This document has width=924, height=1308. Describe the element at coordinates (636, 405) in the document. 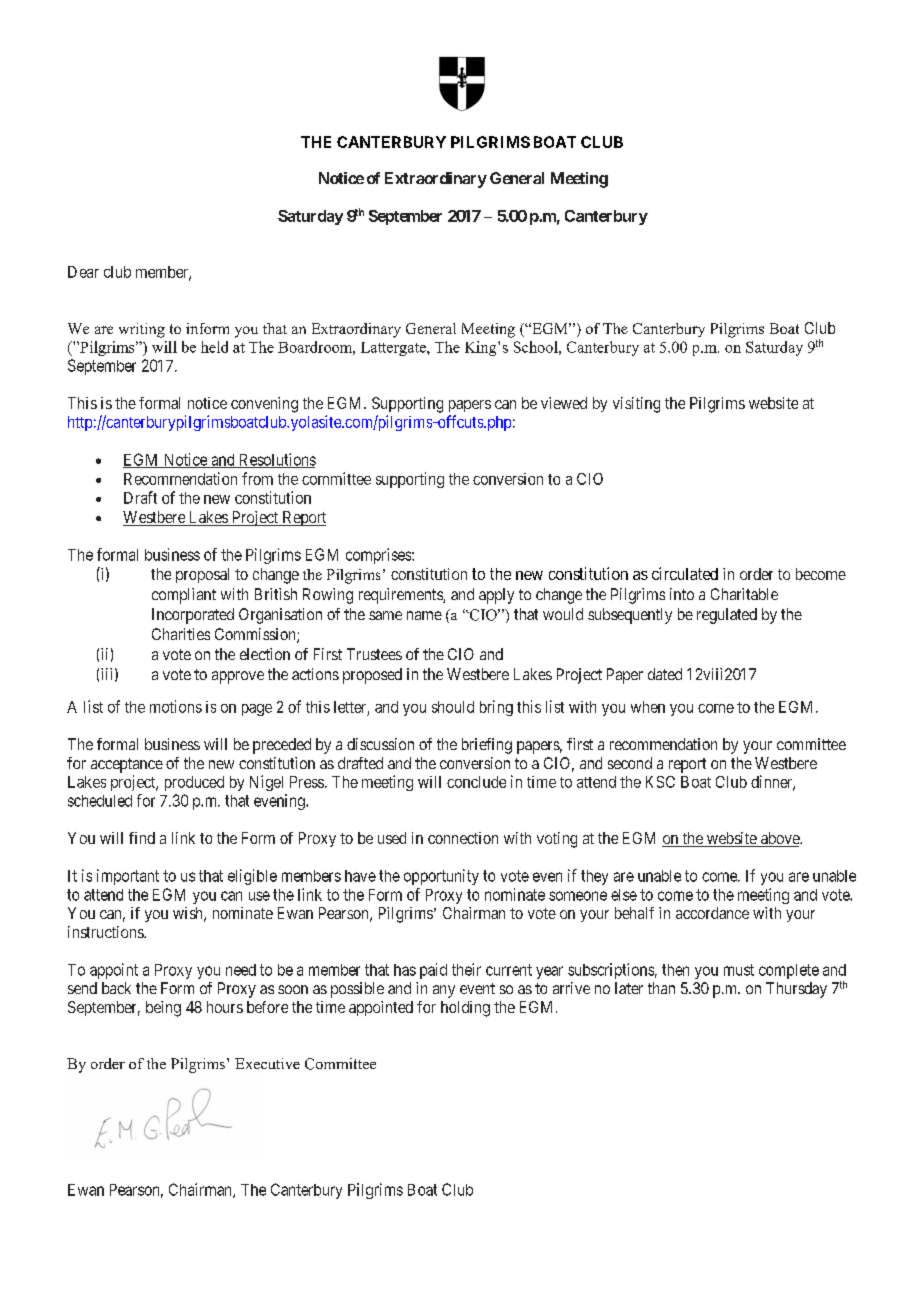

I see `visiting` at that location.
